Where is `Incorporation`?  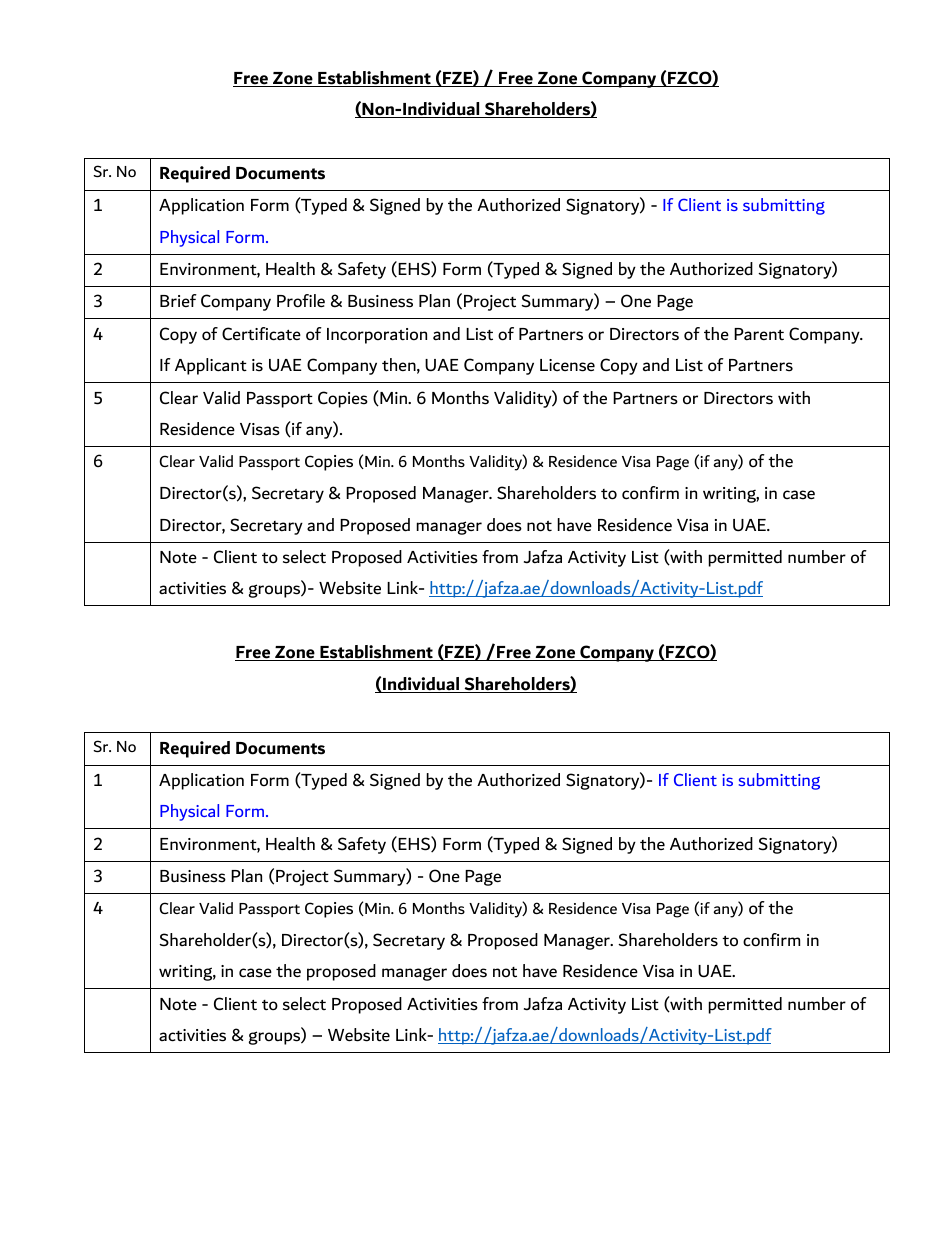
Incorporation is located at coordinates (377, 336).
